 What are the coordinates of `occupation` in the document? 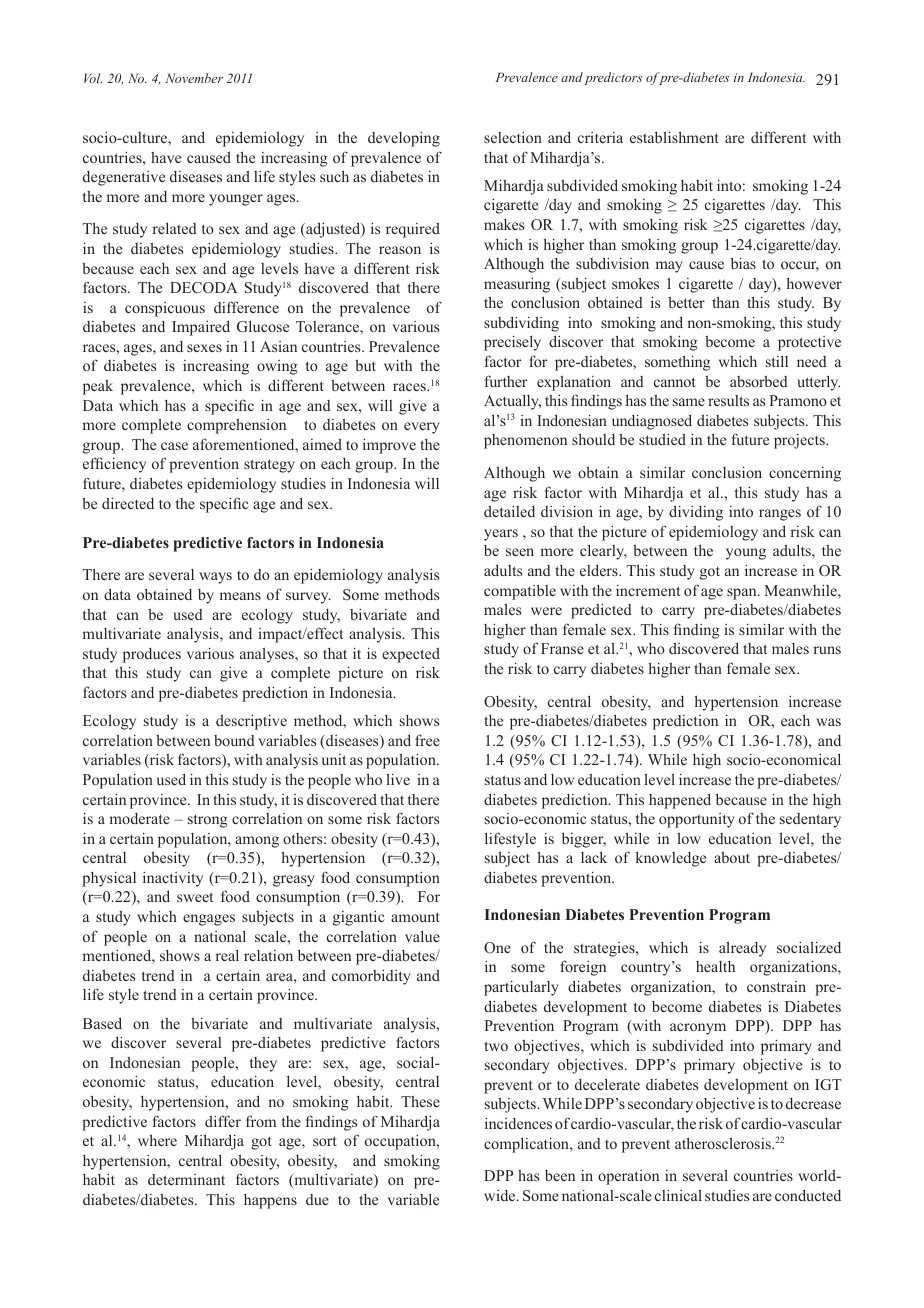 It's located at (401, 1142).
